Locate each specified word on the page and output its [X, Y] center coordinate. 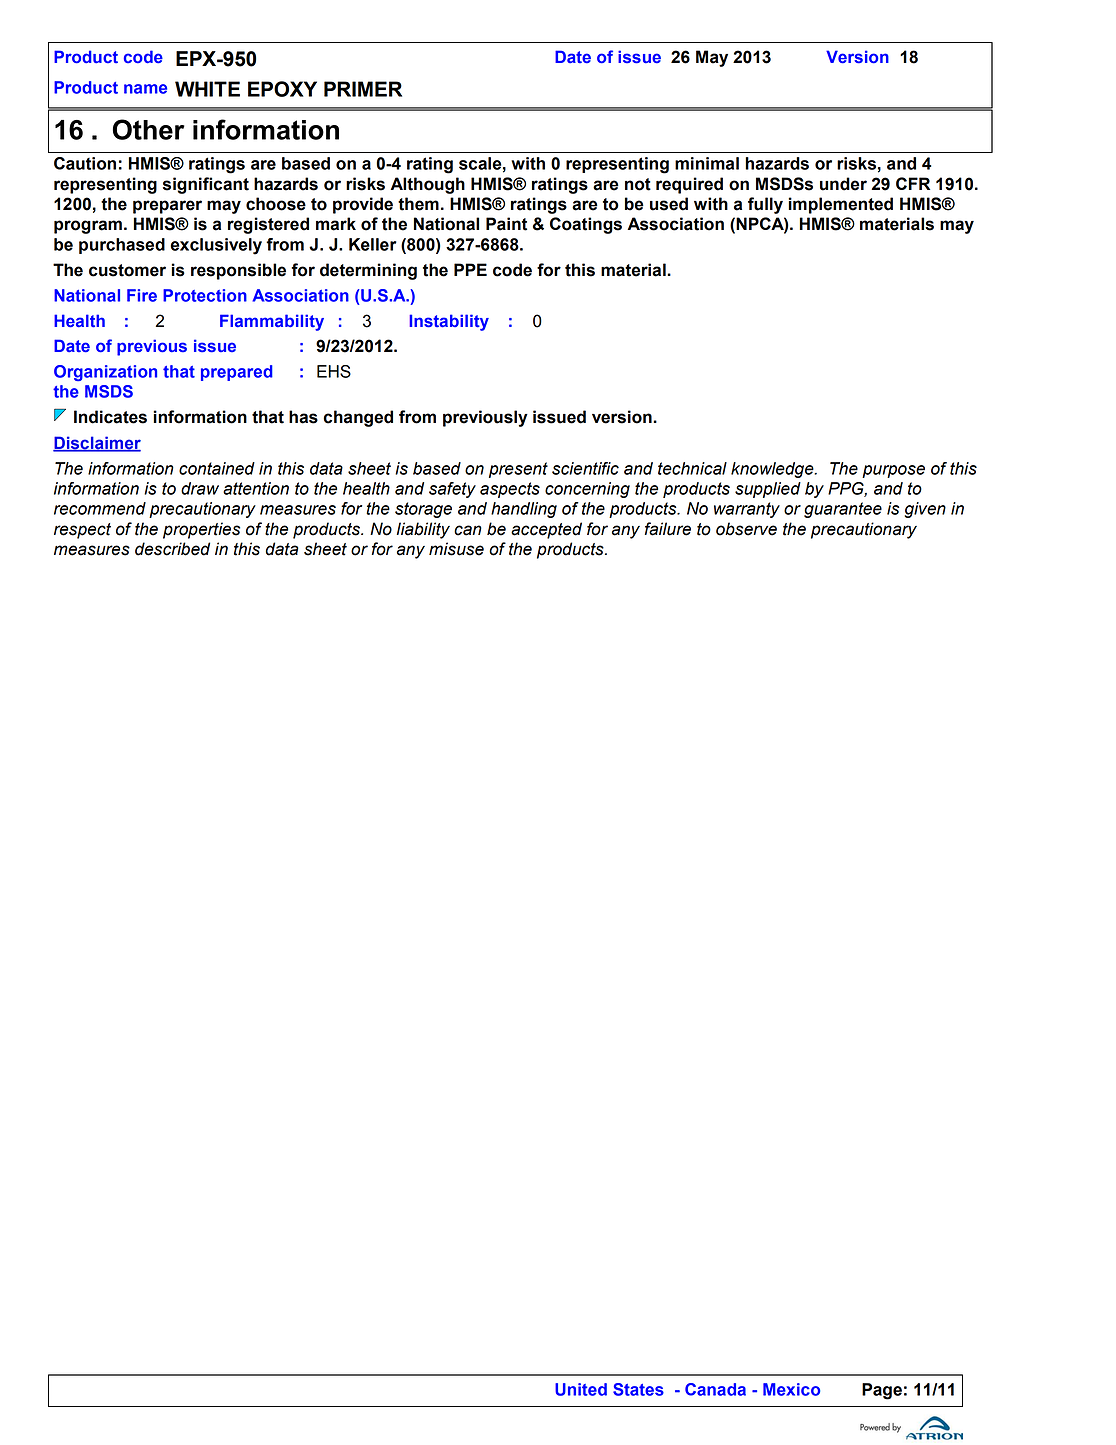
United [581, 1389]
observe [746, 529]
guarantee [843, 510]
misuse [456, 549]
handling [524, 510]
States [638, 1389]
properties [201, 530]
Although [428, 185]
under [843, 184]
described [172, 549]
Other [149, 129]
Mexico [791, 1389]
